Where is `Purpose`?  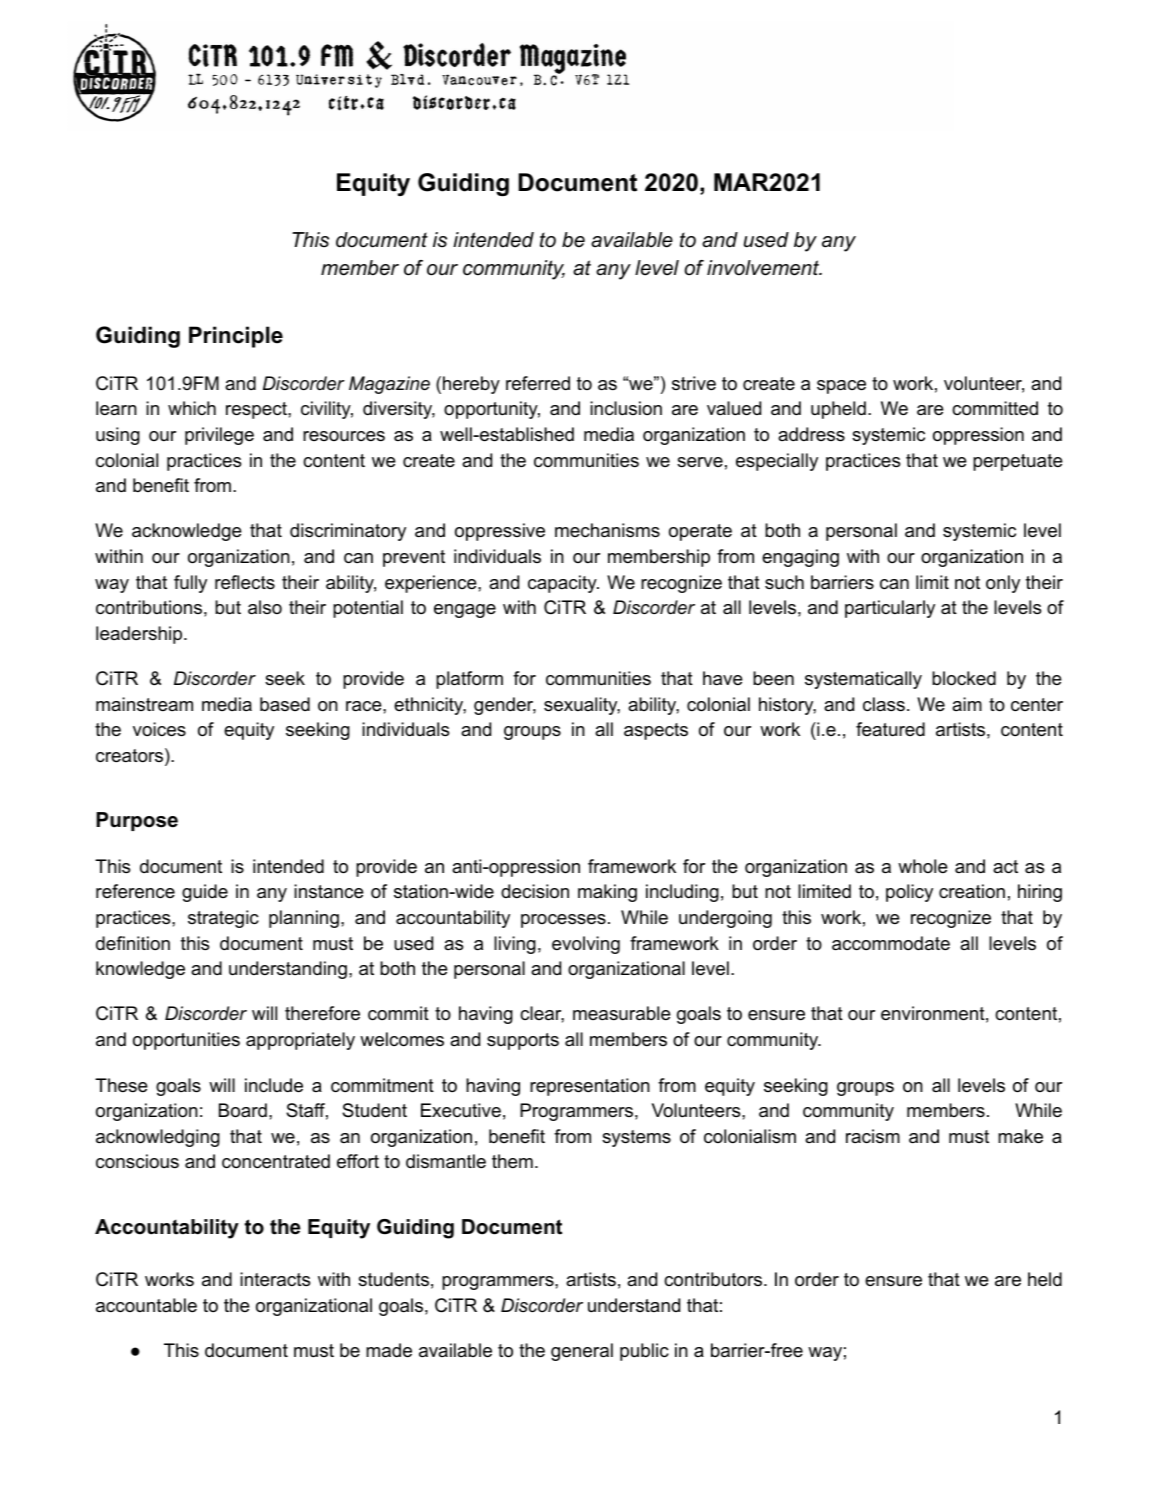 Purpose is located at coordinates (137, 821).
